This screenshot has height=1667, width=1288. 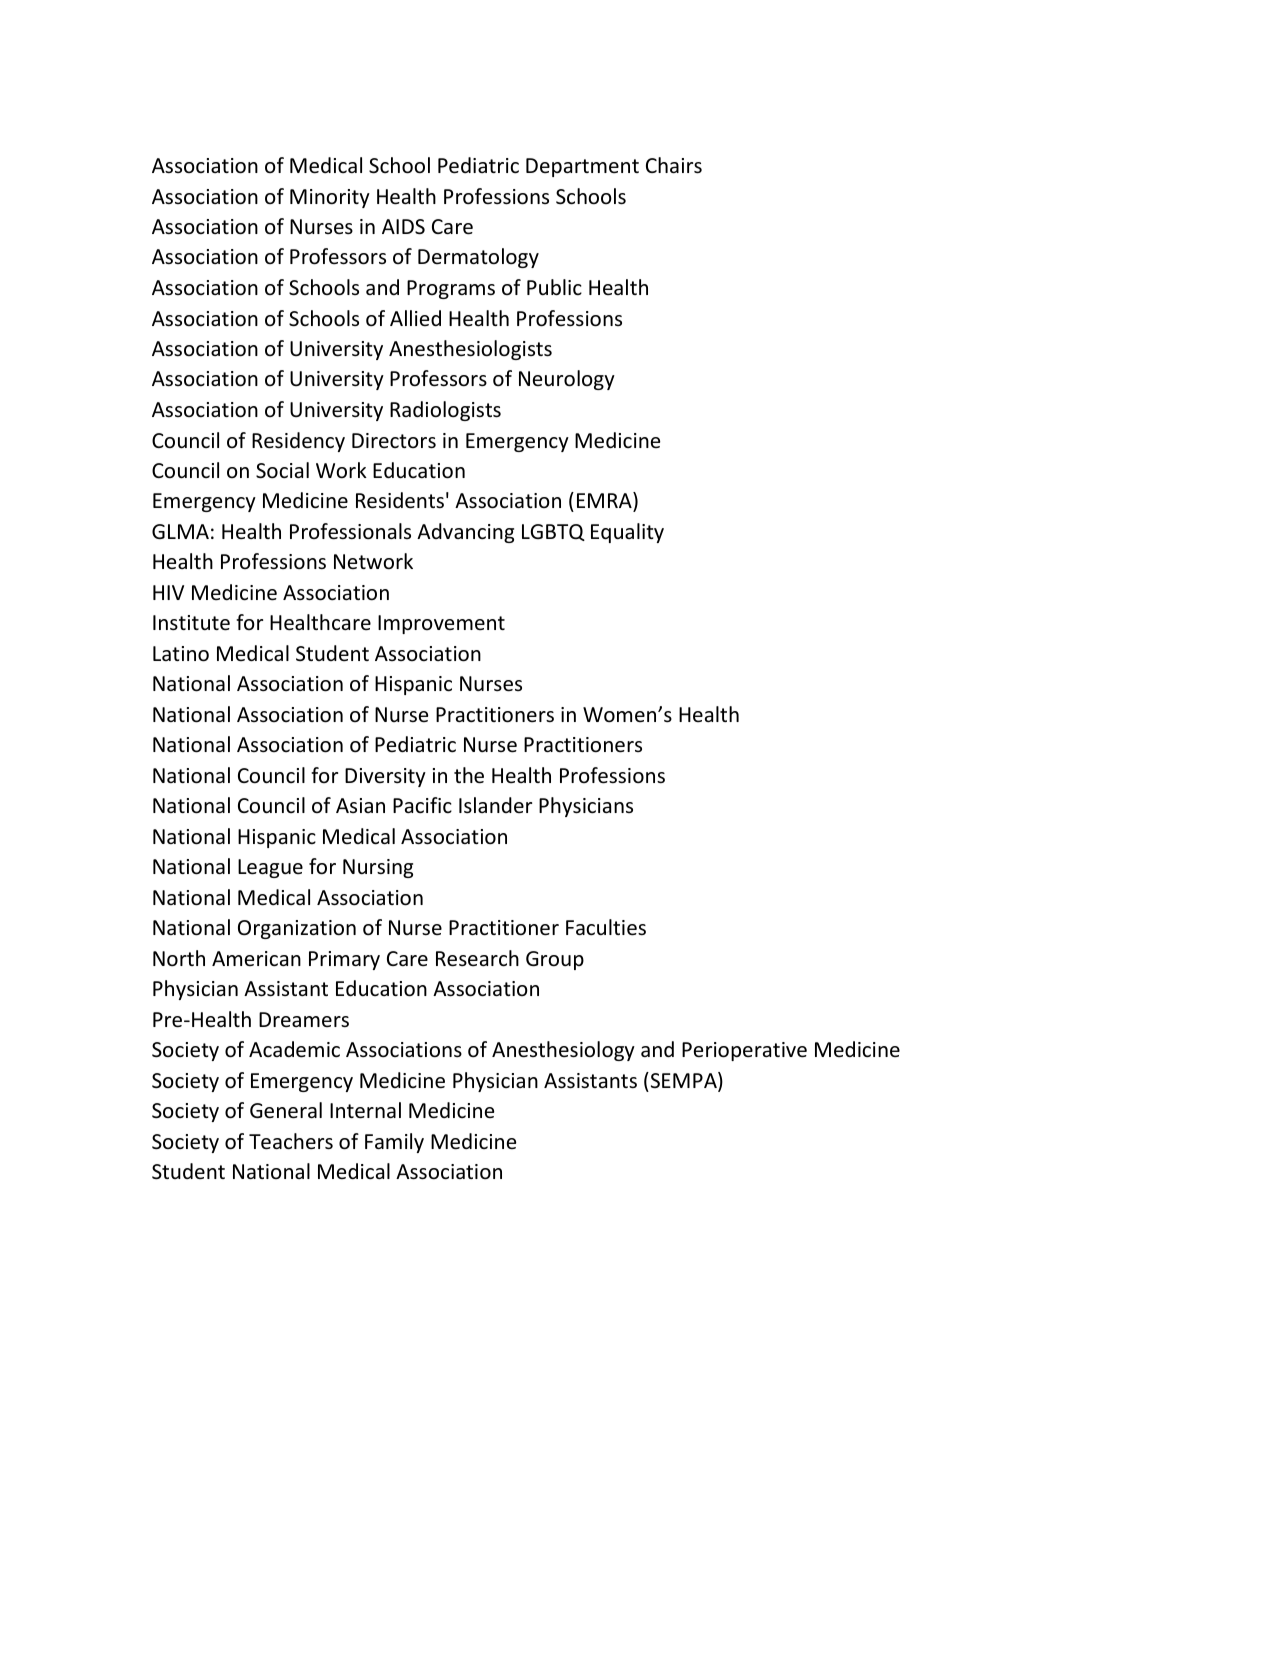 What do you see at coordinates (495, 805) in the screenshot?
I see `Islander` at bounding box center [495, 805].
